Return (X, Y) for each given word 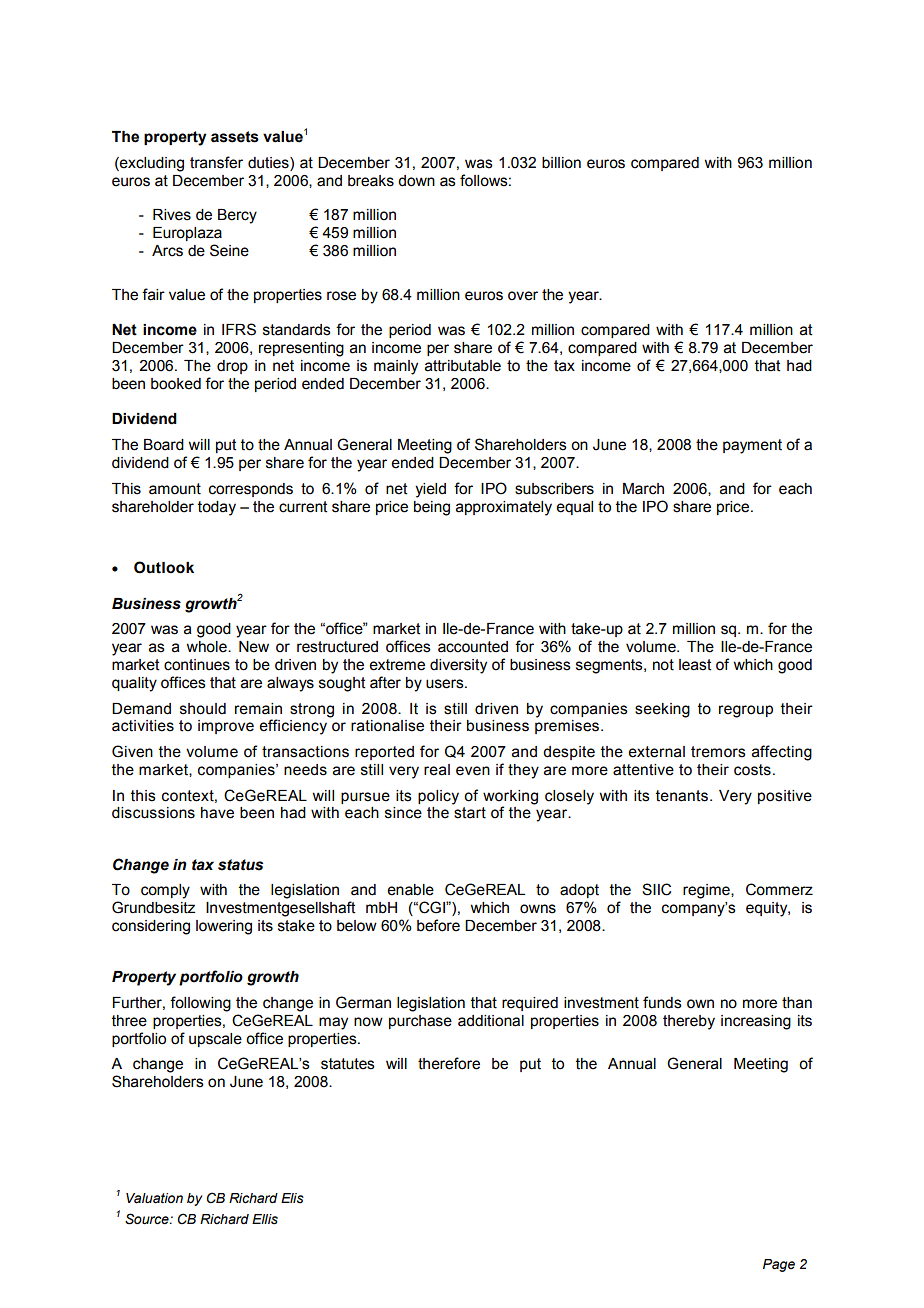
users (446, 684)
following (200, 1004)
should (203, 709)
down (416, 181)
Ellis (265, 1219)
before (438, 925)
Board (164, 445)
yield (430, 490)
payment (752, 446)
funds (662, 1002)
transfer (216, 162)
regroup (746, 711)
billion (561, 163)
